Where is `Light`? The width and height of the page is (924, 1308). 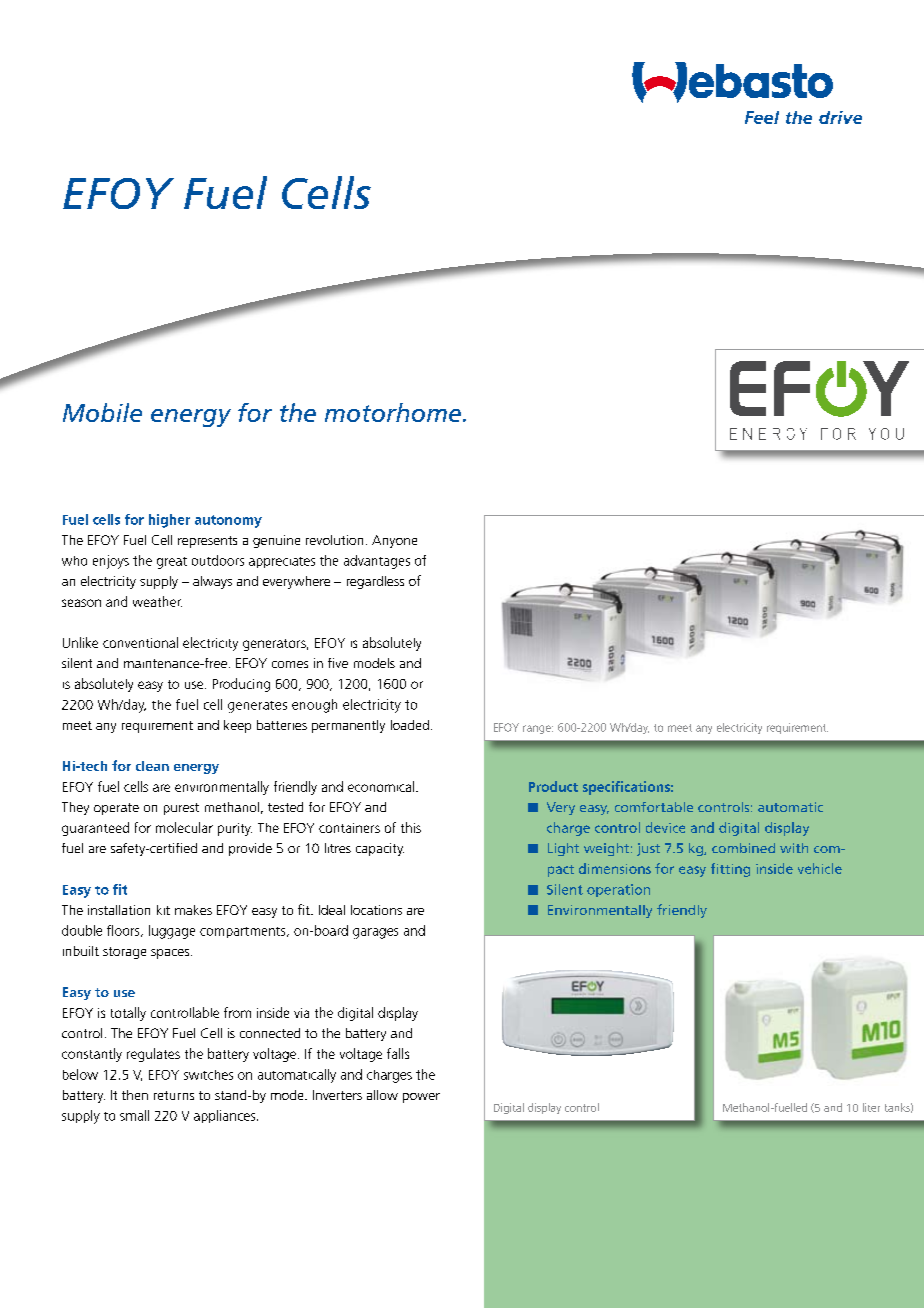
Light is located at coordinates (563, 849).
